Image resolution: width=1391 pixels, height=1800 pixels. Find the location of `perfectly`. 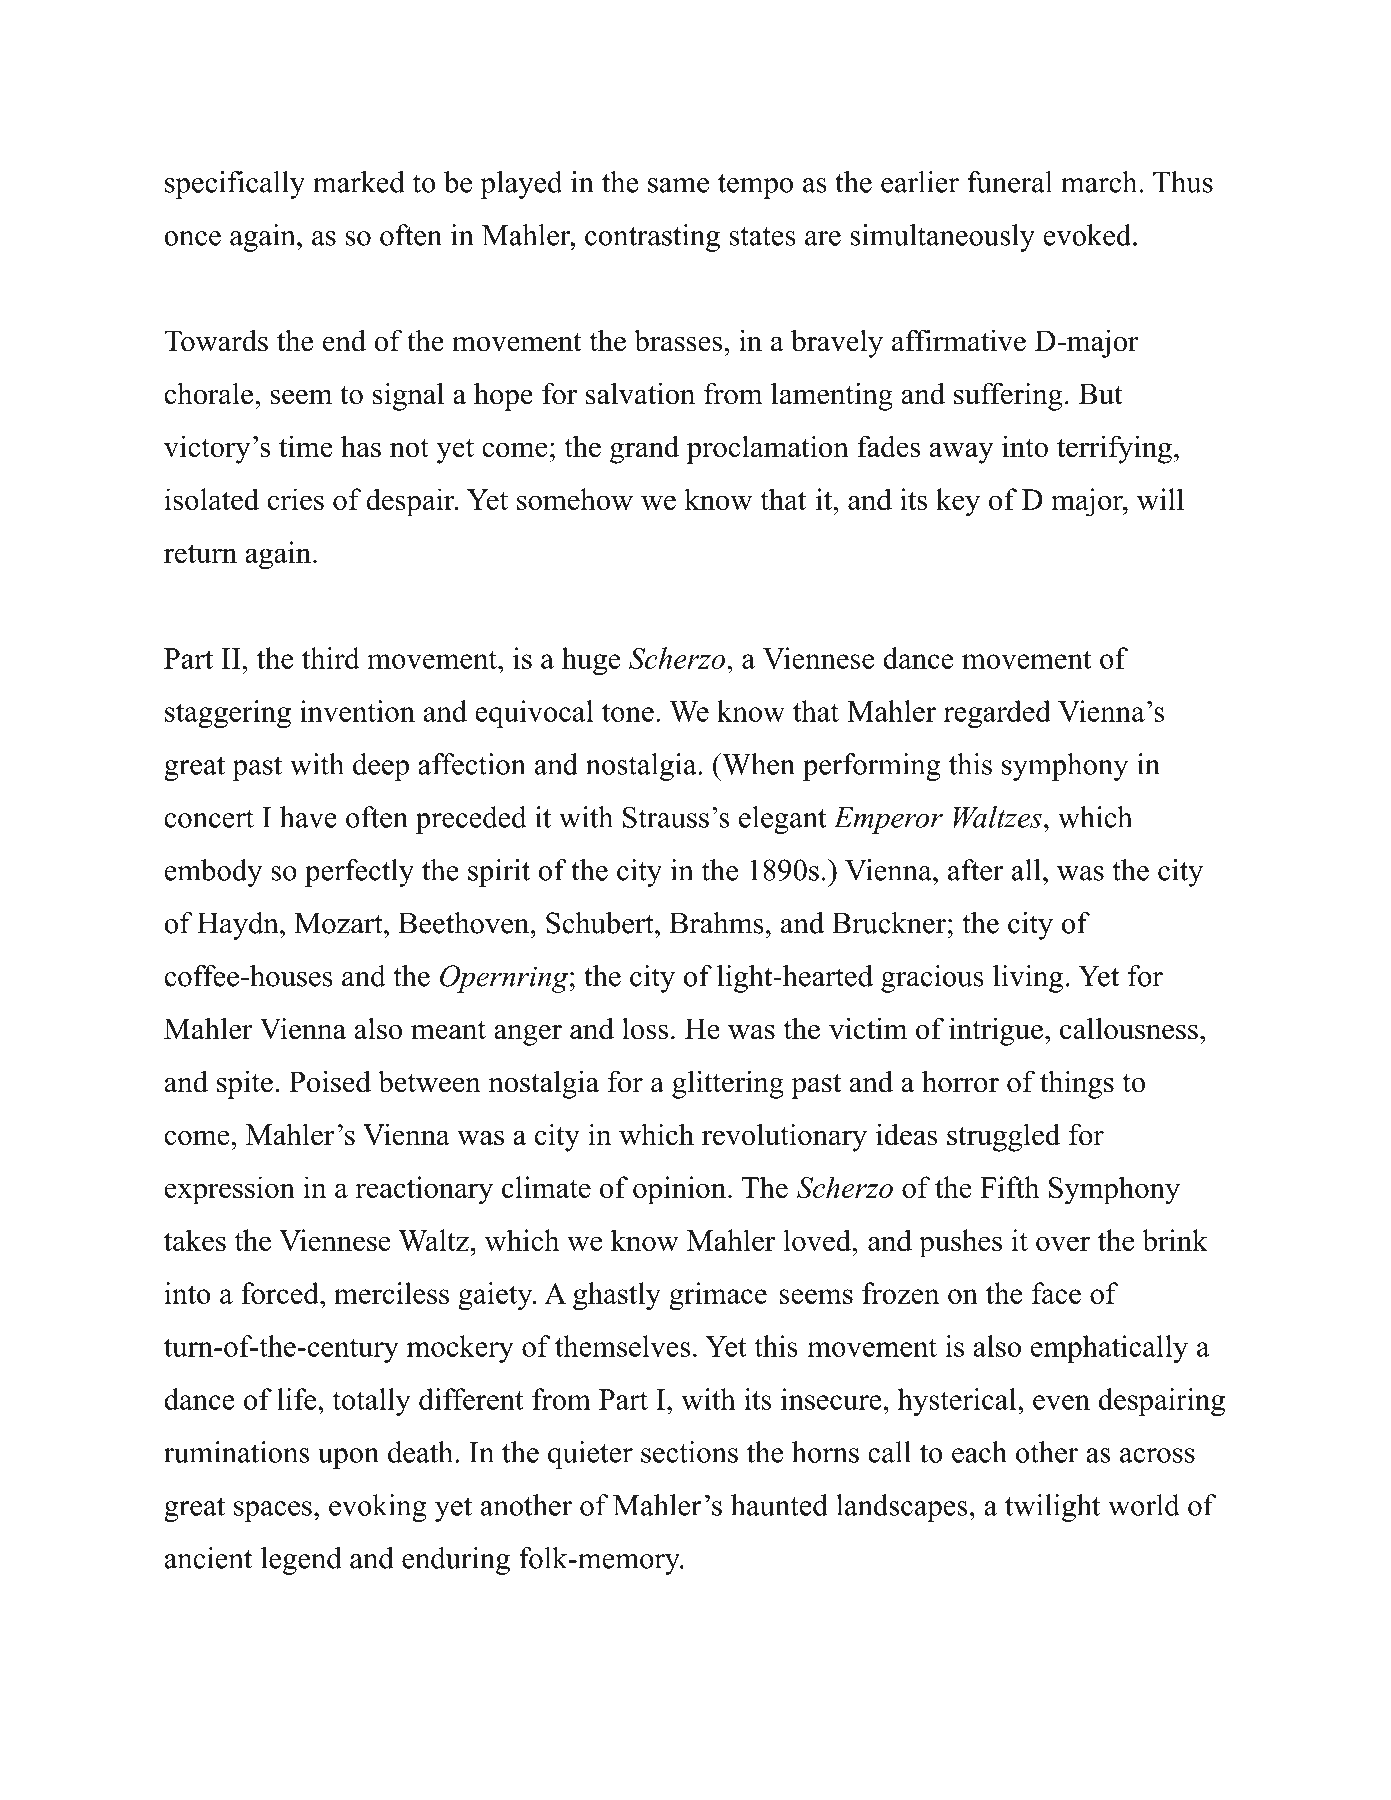

perfectly is located at coordinates (359, 873).
